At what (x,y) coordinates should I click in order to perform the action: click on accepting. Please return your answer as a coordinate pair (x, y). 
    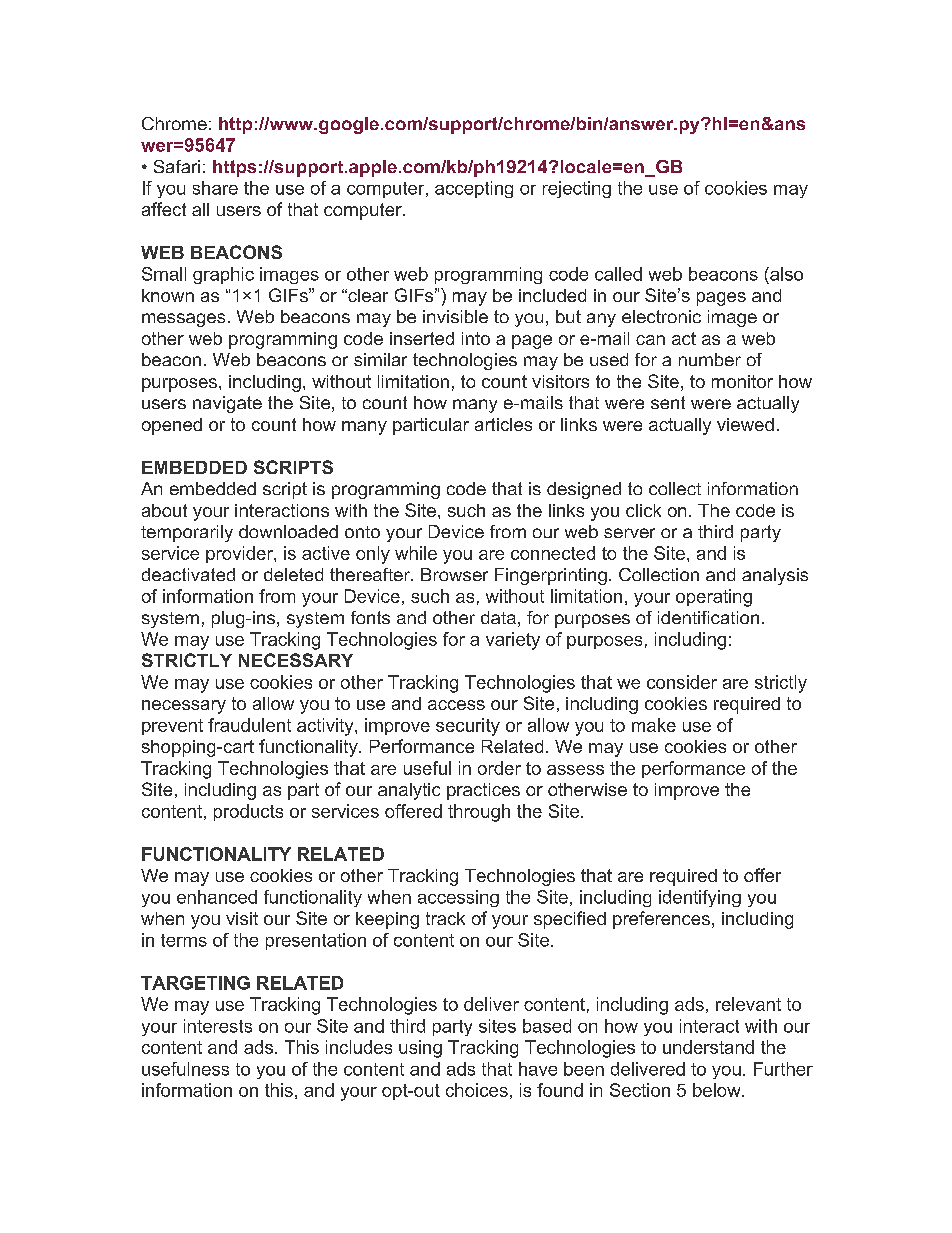
    Looking at the image, I should click on (474, 189).
